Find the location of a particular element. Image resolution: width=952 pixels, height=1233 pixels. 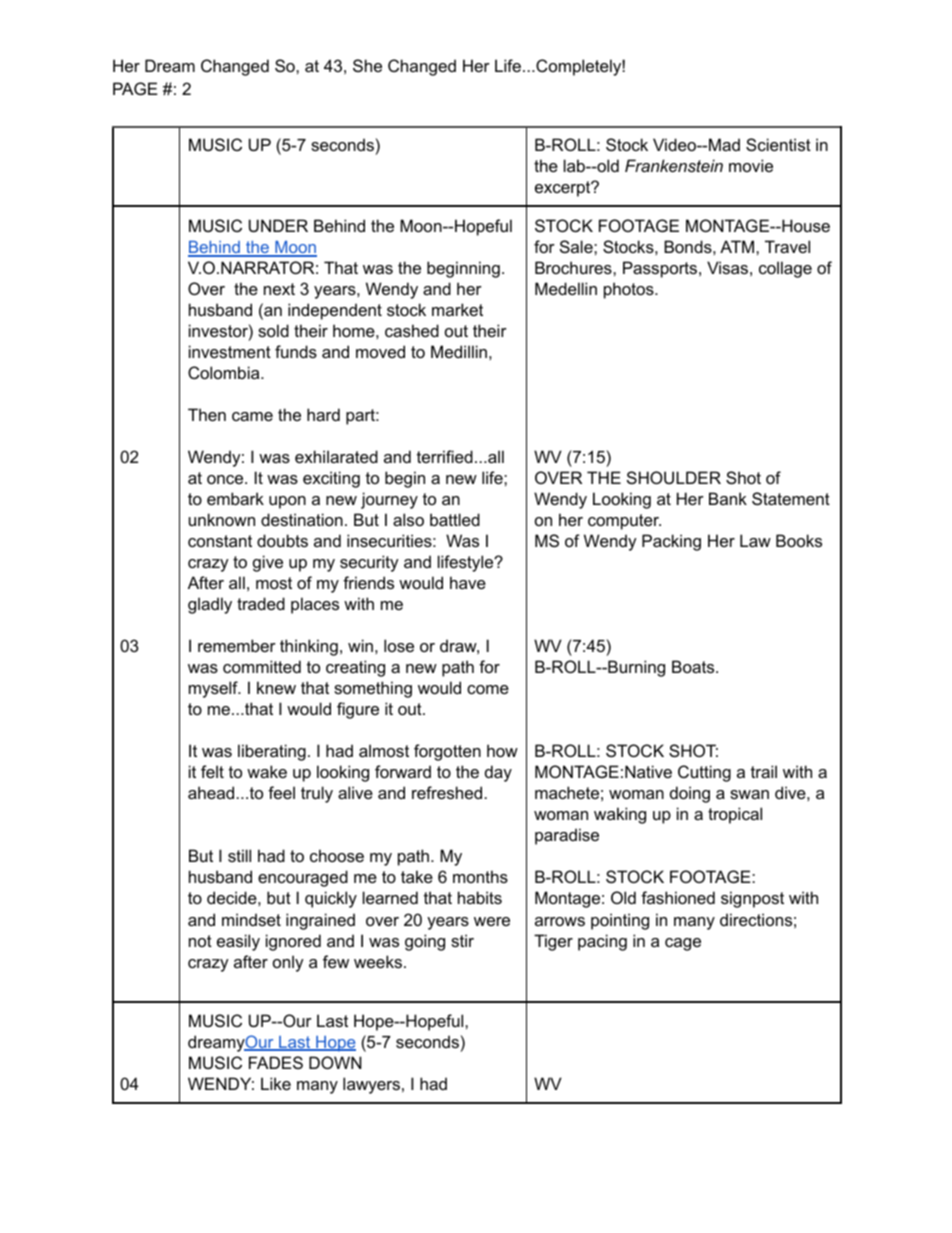

excerpt is located at coordinates (564, 189).
